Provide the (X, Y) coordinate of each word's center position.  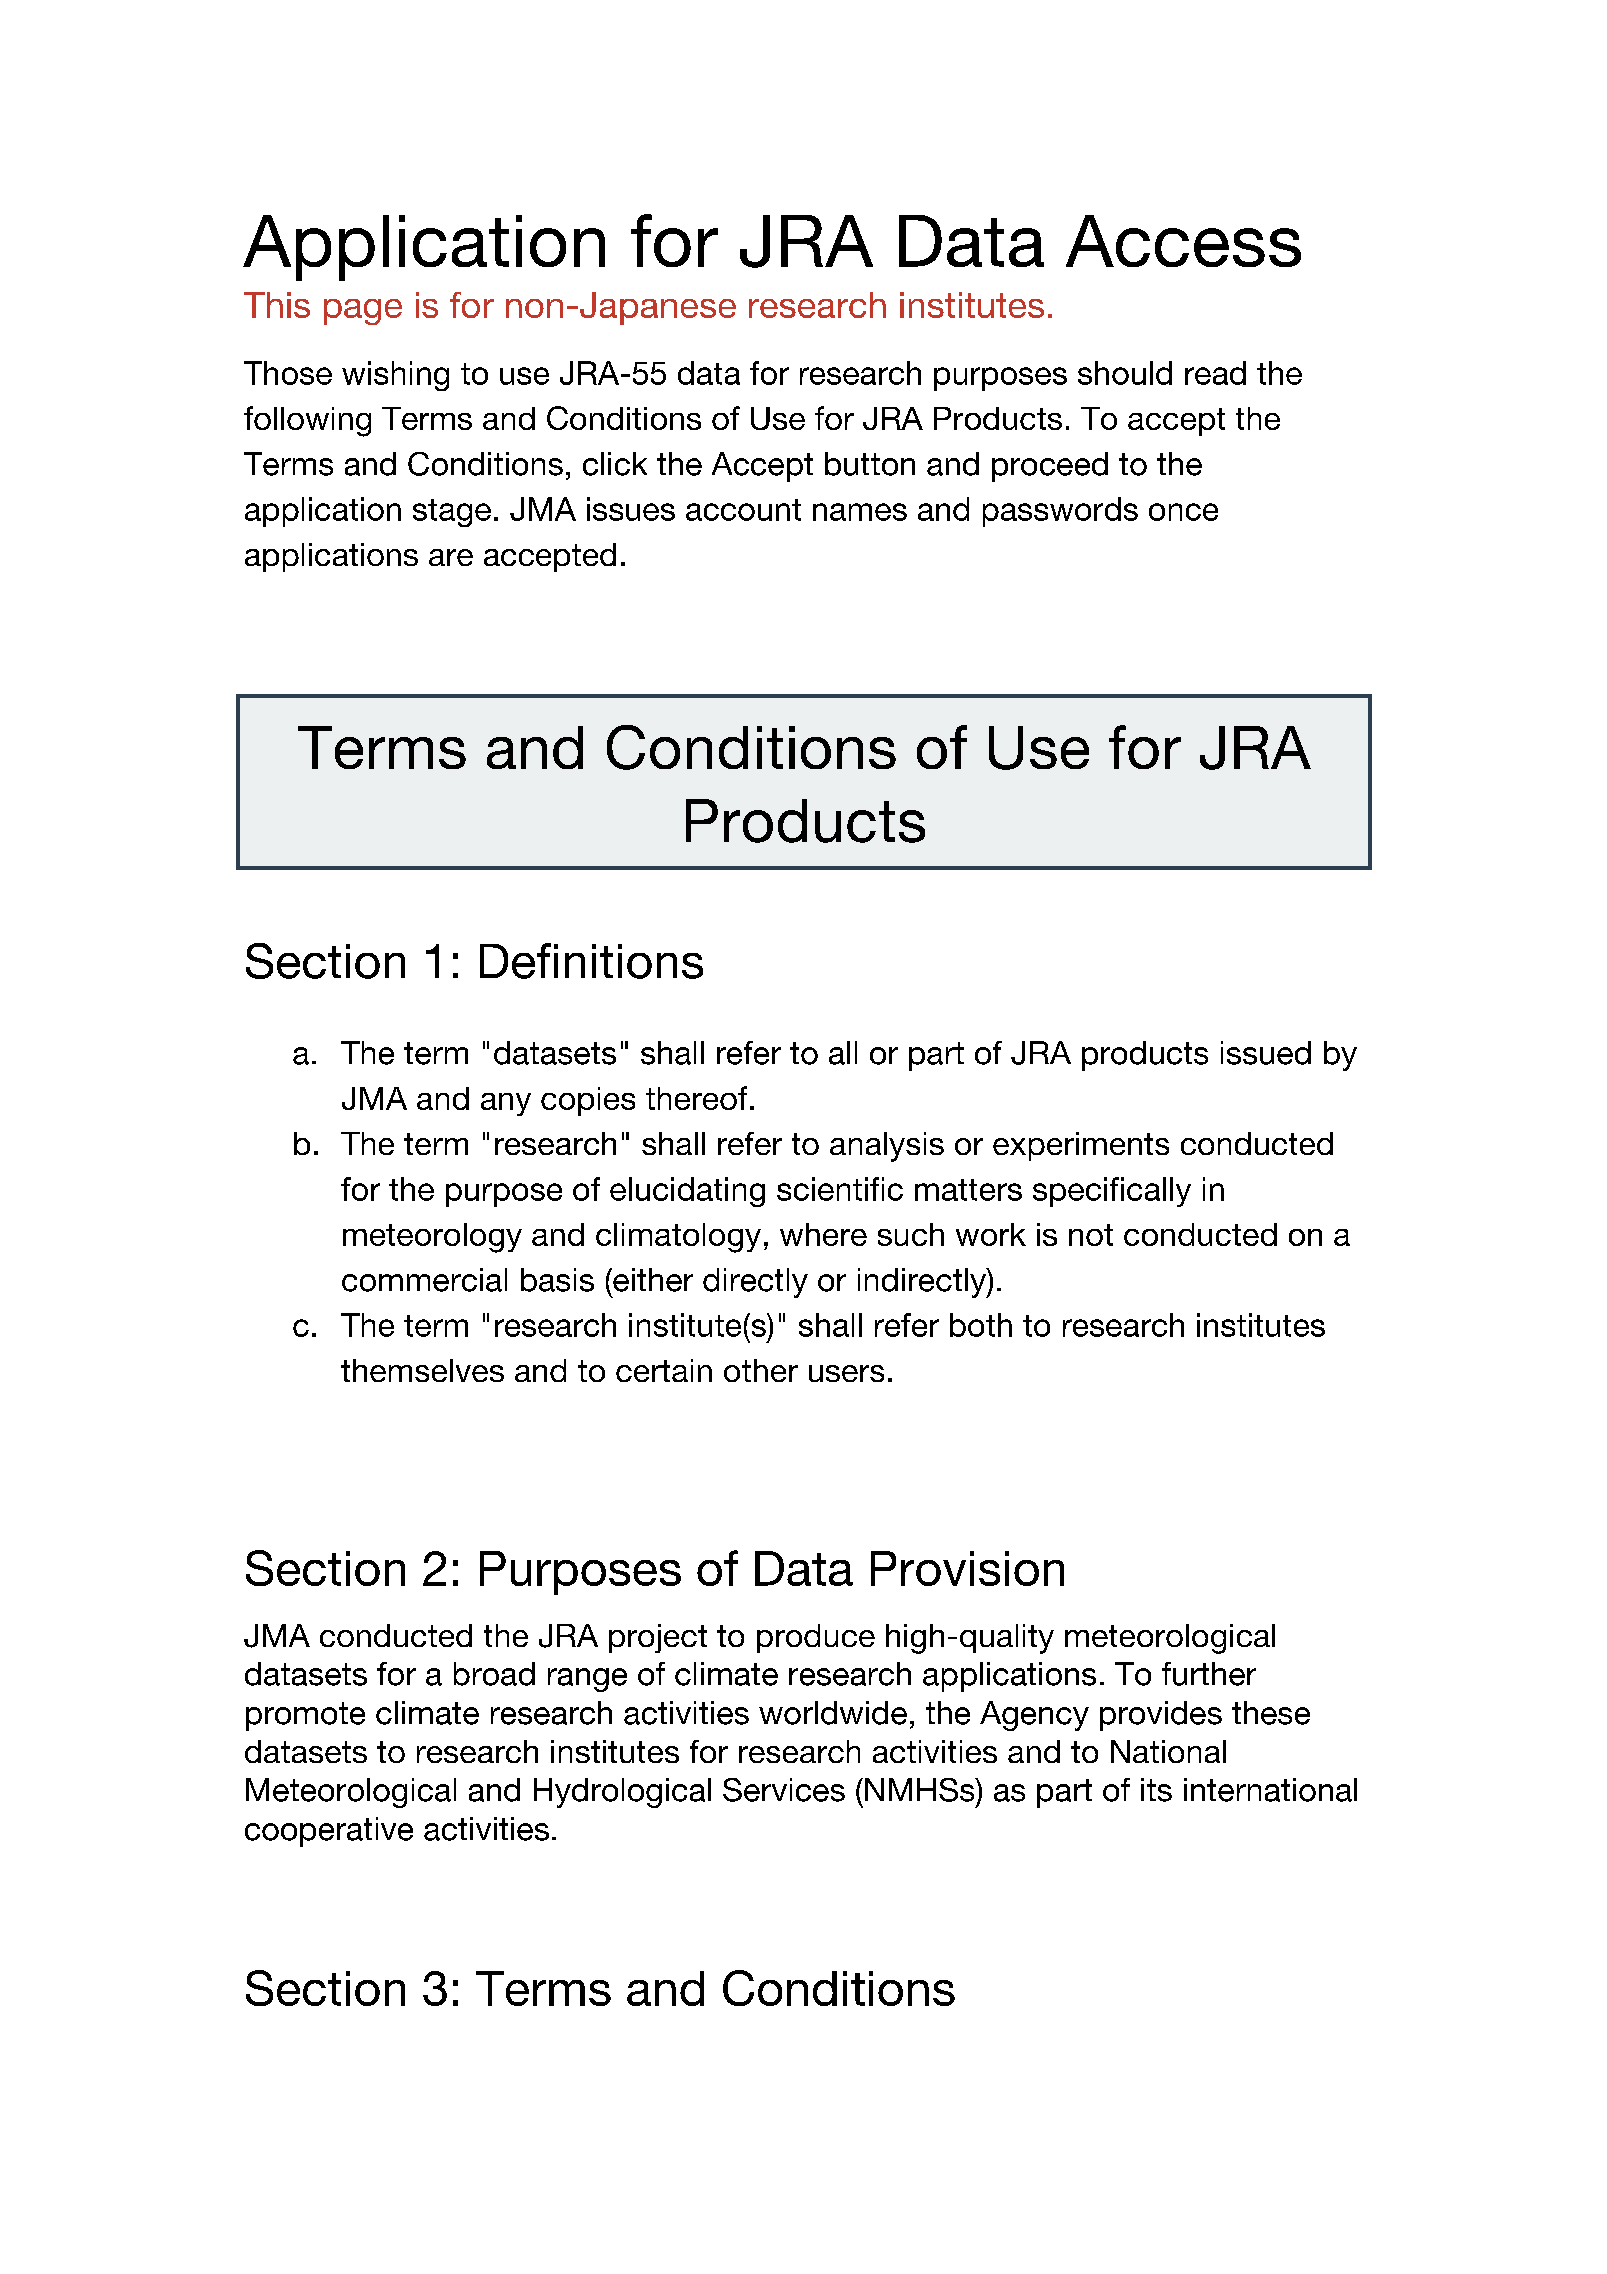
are (451, 557)
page (363, 312)
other (761, 1370)
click (615, 464)
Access (1183, 241)
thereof (696, 1098)
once (1183, 512)
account (743, 510)
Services (784, 1790)
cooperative (329, 1832)
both (981, 1325)
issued (1266, 1053)
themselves (422, 1370)
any (506, 1104)
